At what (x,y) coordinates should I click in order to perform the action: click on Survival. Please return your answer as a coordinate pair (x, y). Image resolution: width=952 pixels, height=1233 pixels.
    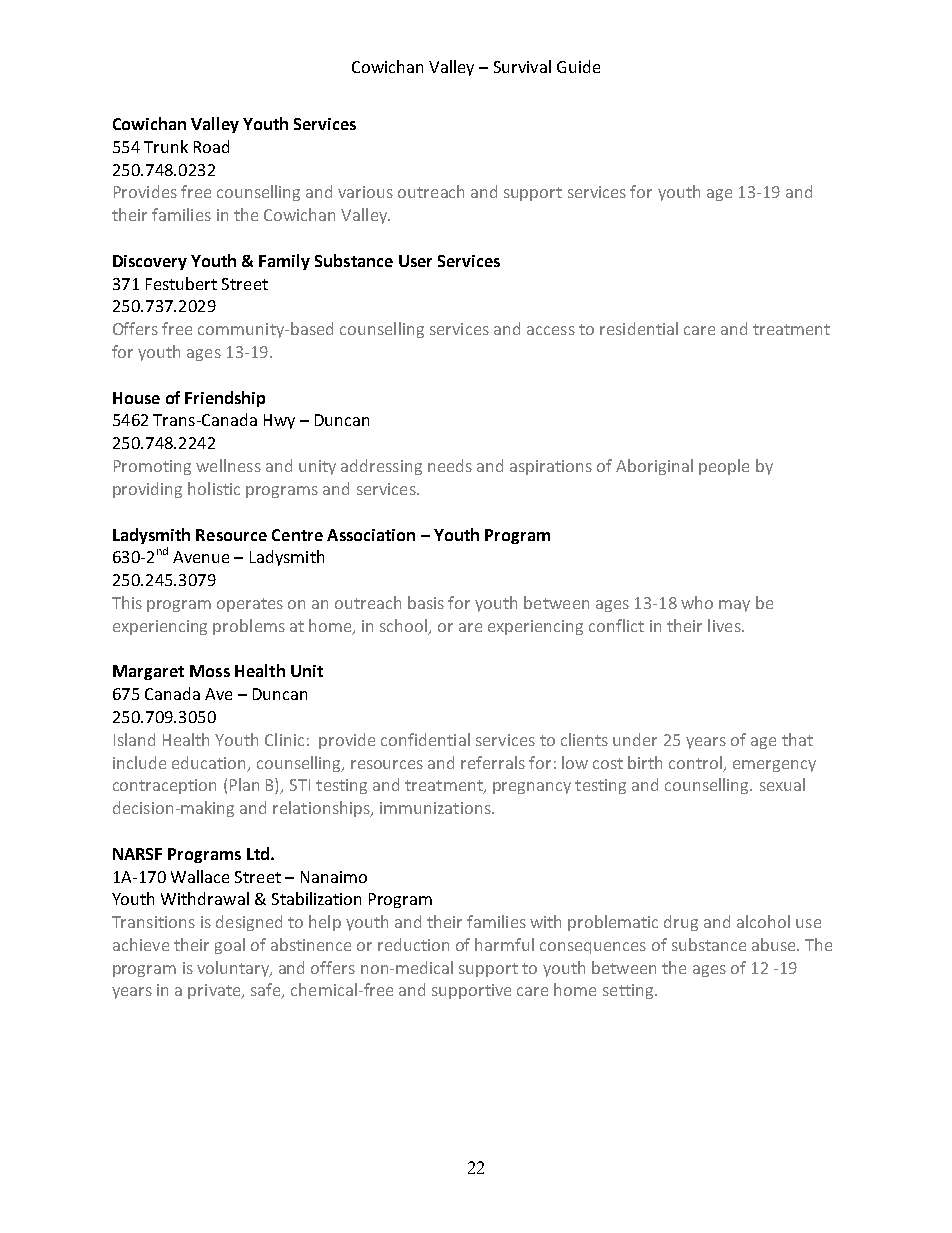
    Looking at the image, I should click on (522, 66).
